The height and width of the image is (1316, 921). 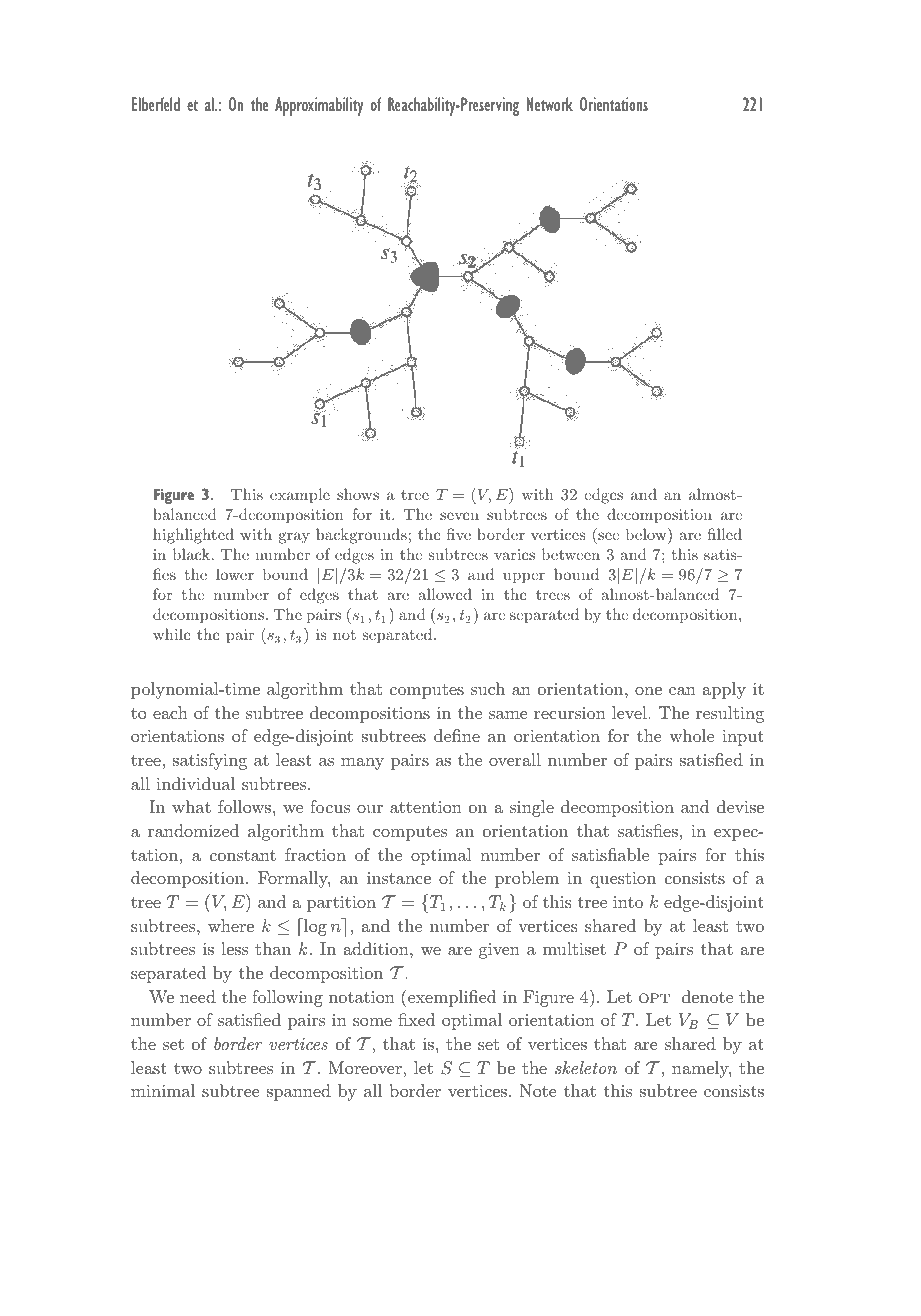 I want to click on example, so click(x=300, y=495).
